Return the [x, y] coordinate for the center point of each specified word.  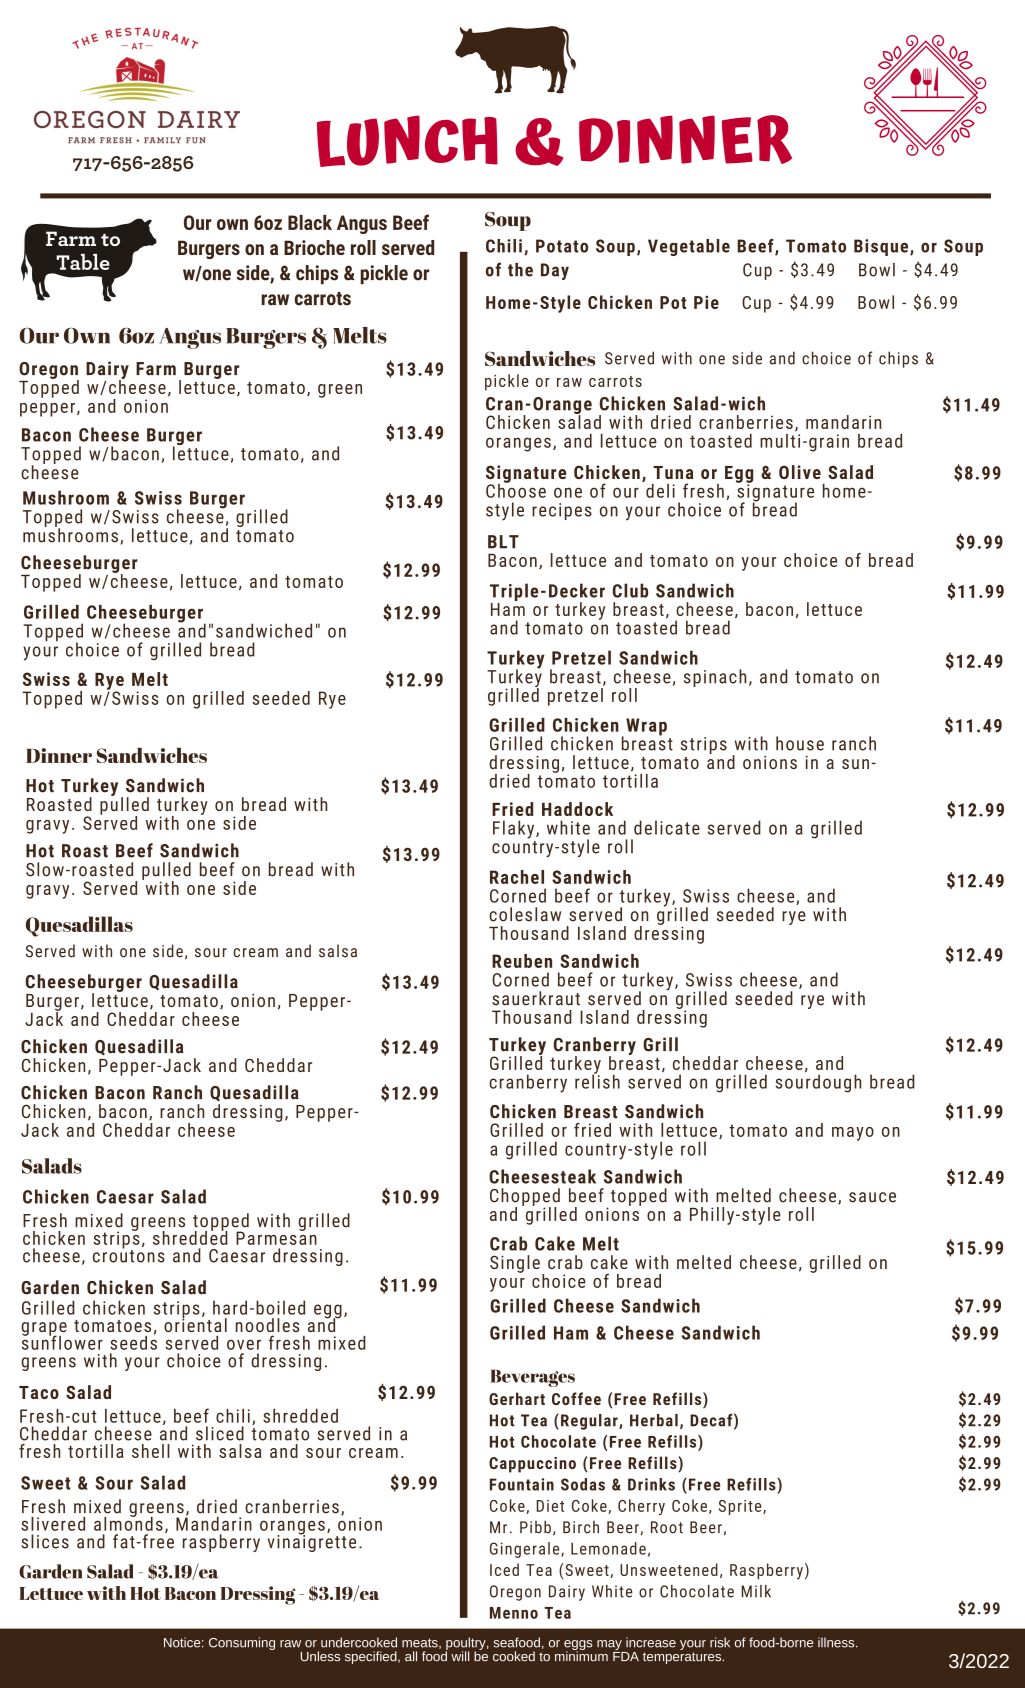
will [460, 1656]
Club [630, 590]
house [800, 743]
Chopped [525, 1198]
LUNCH [407, 141]
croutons [129, 1255]
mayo [853, 1134]
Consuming [242, 1643]
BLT [503, 542]
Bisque [882, 247]
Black [310, 222]
